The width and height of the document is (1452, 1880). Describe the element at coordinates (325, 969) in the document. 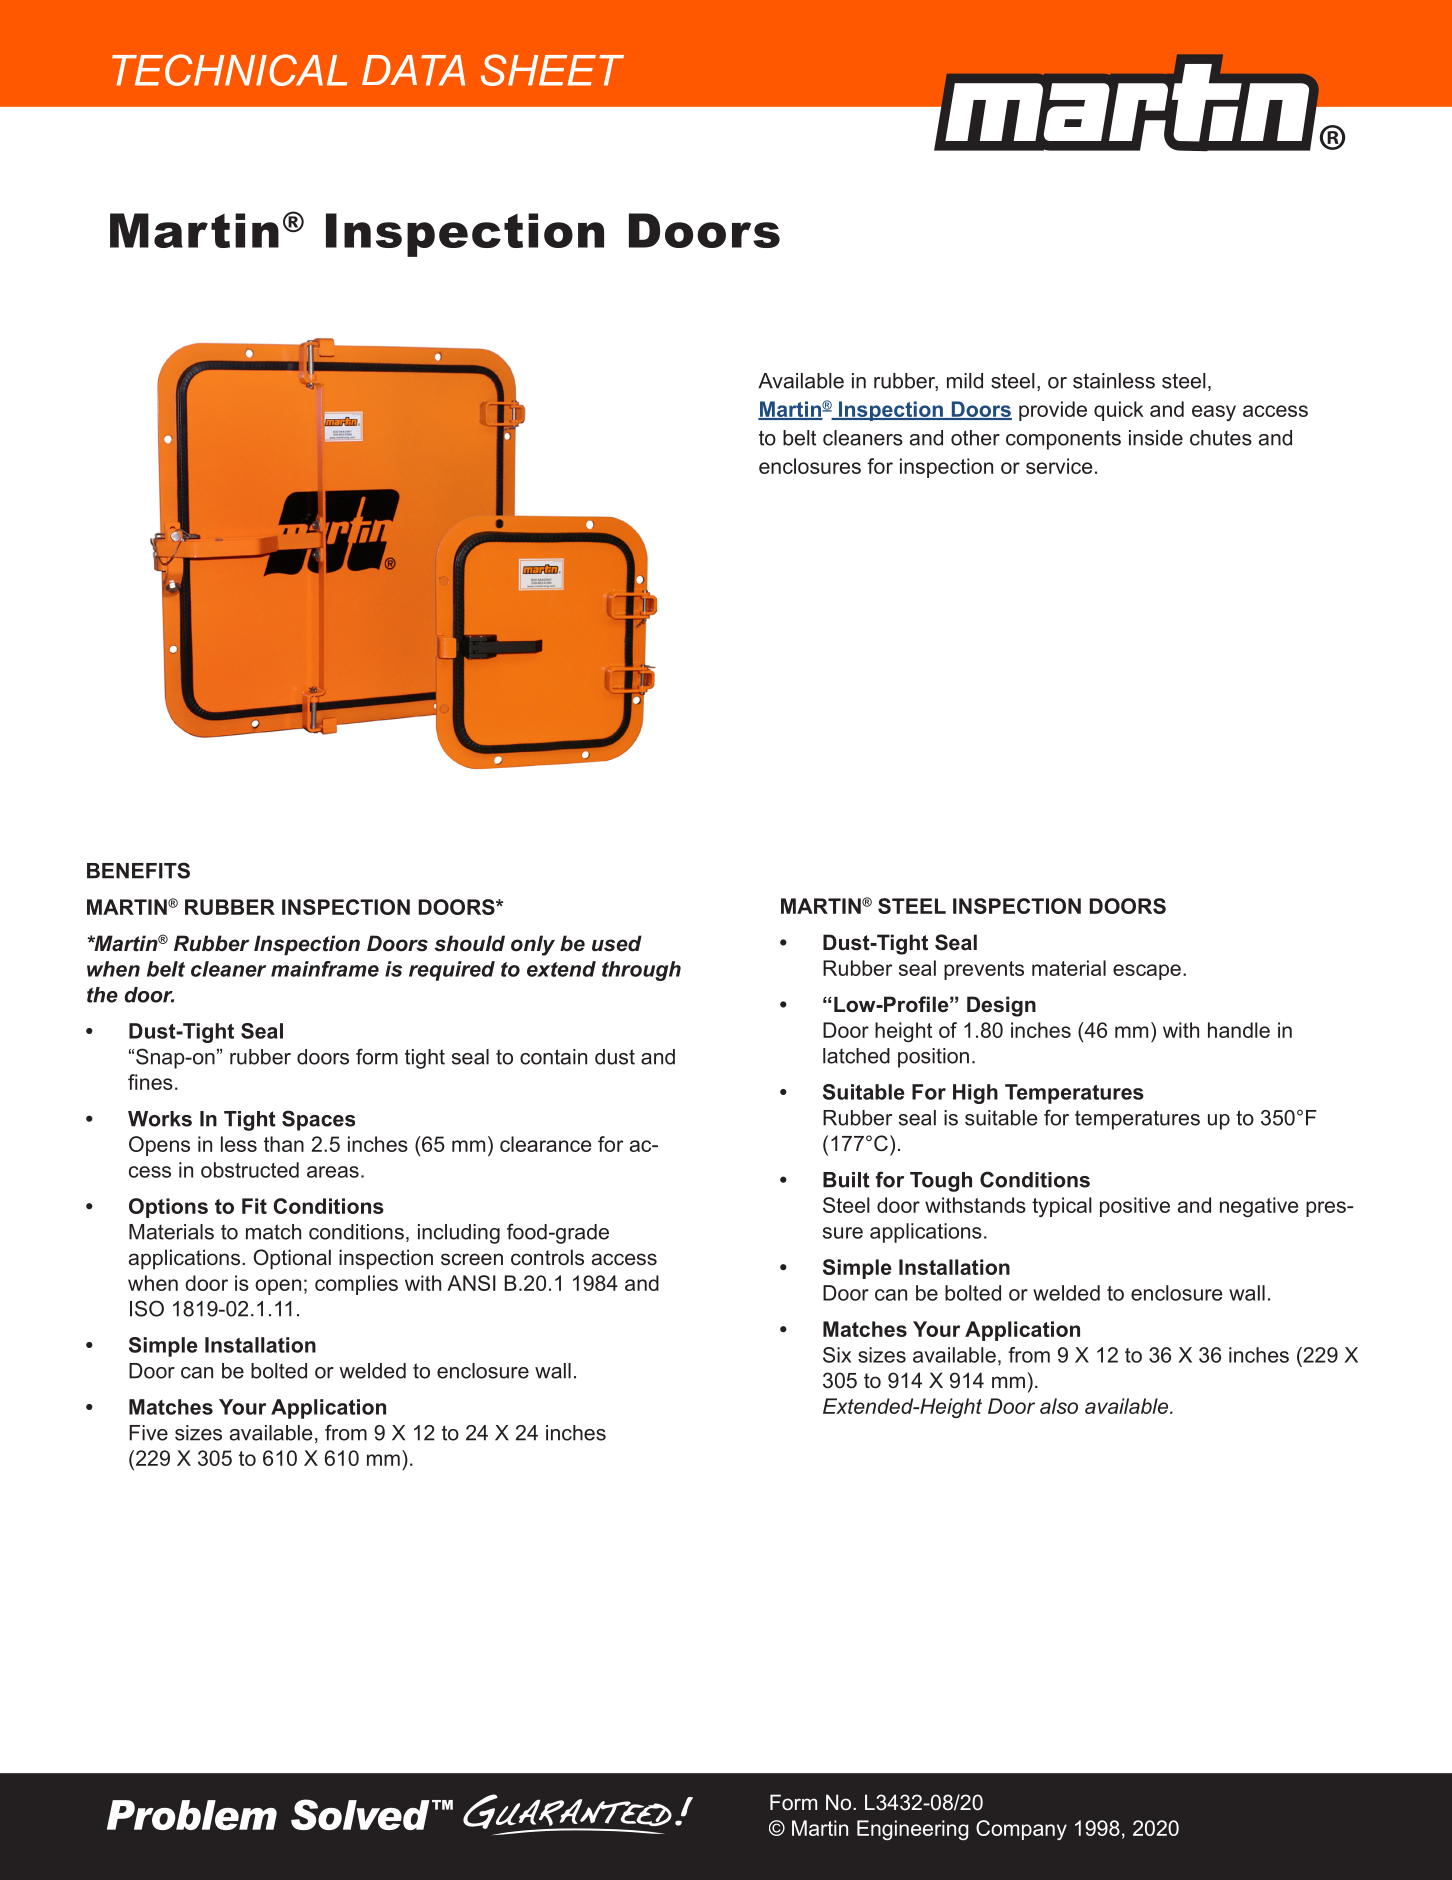

I see `mainframe` at that location.
